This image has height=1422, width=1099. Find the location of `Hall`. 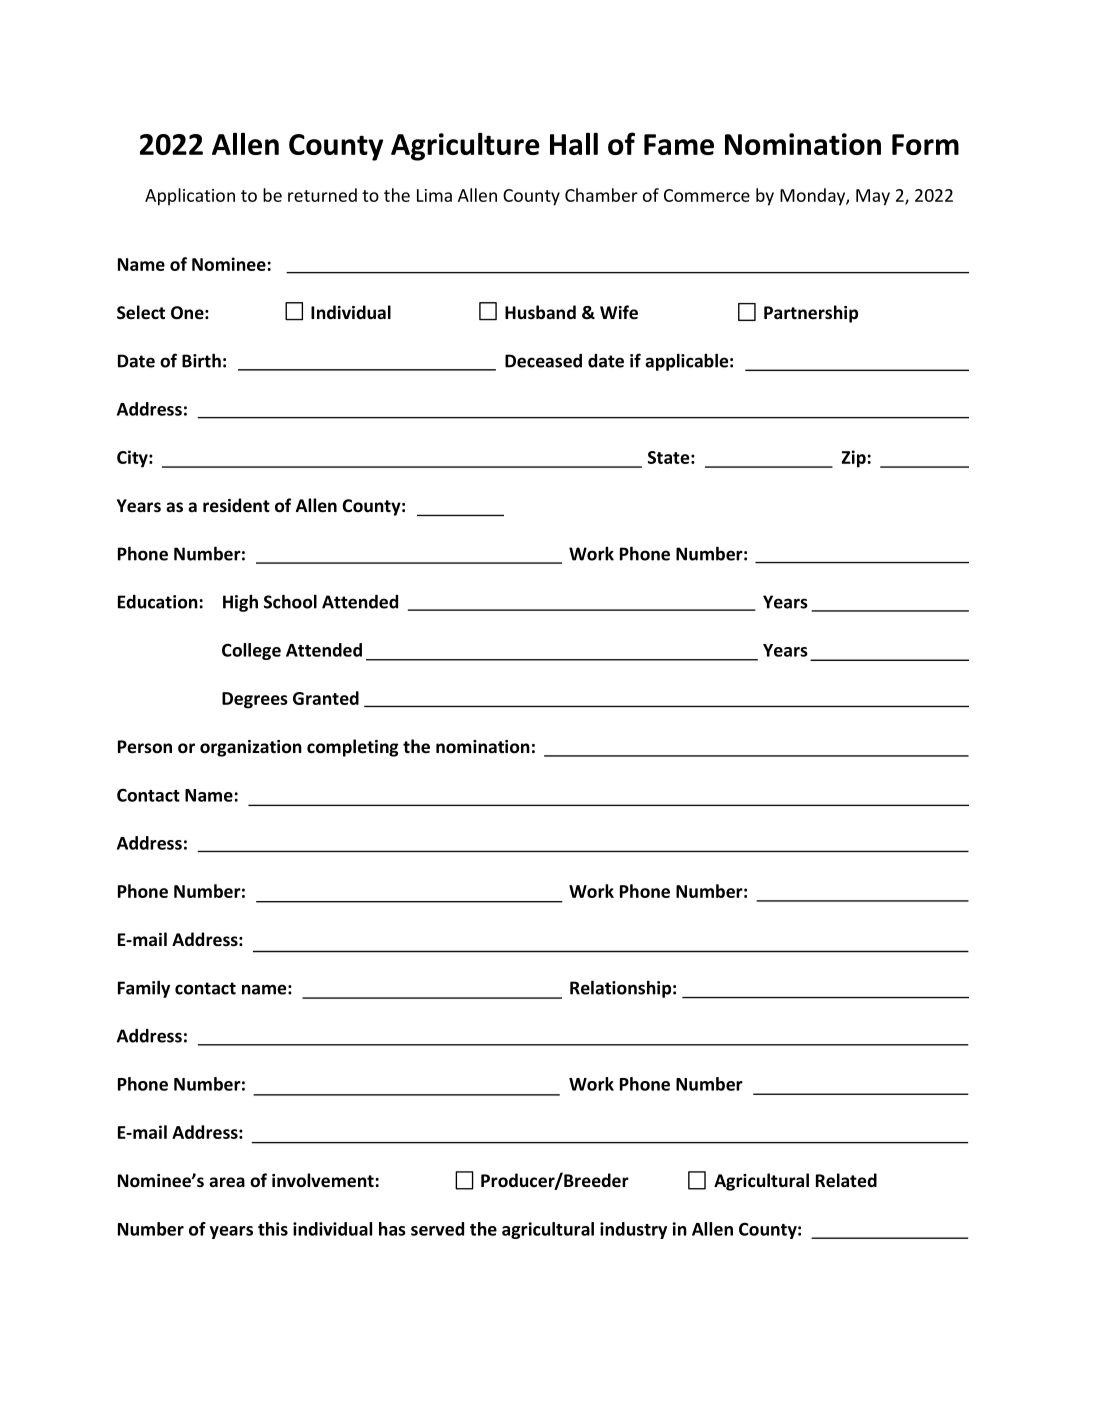

Hall is located at coordinates (574, 143).
